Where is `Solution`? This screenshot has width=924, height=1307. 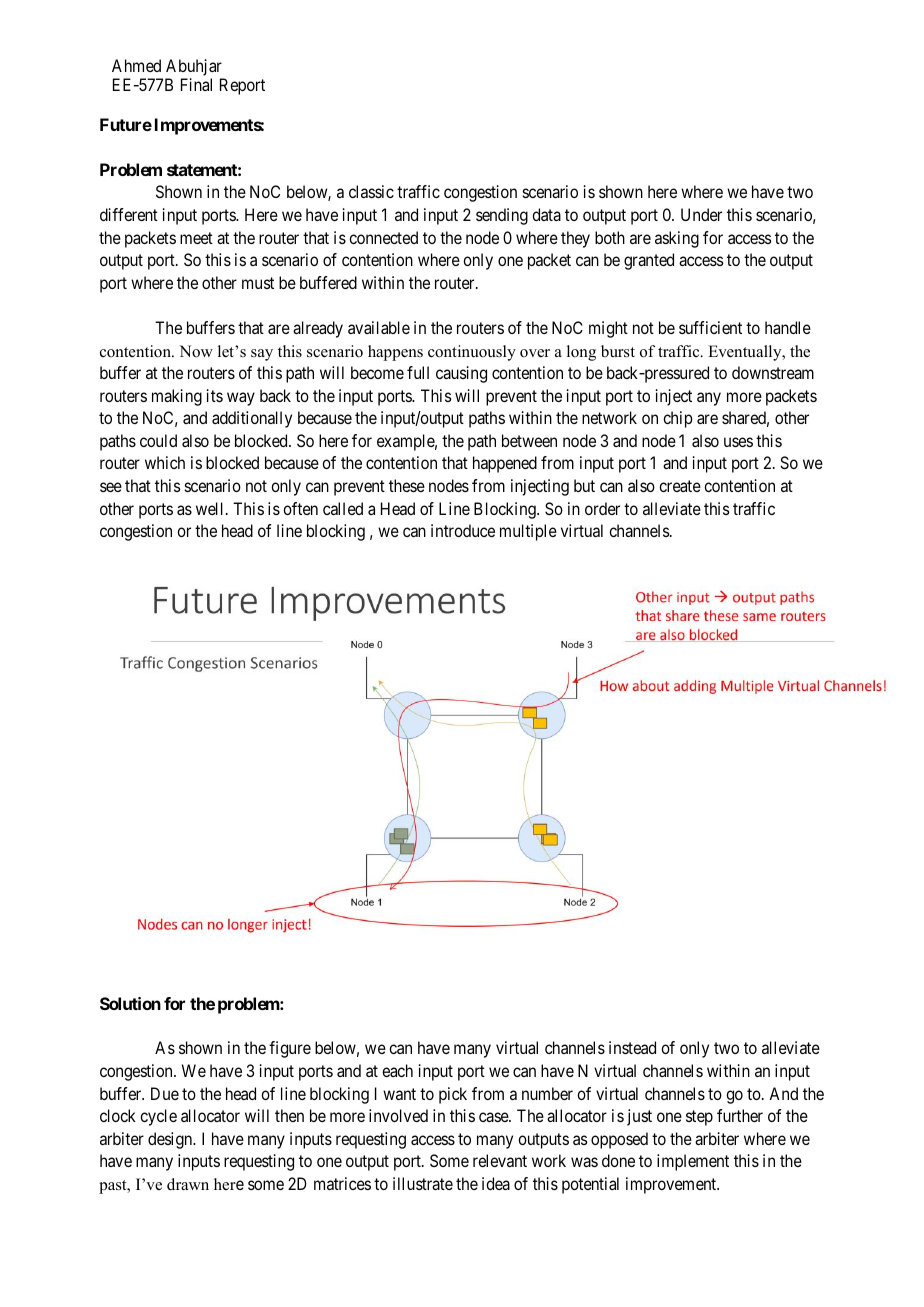
Solution is located at coordinates (130, 1003).
